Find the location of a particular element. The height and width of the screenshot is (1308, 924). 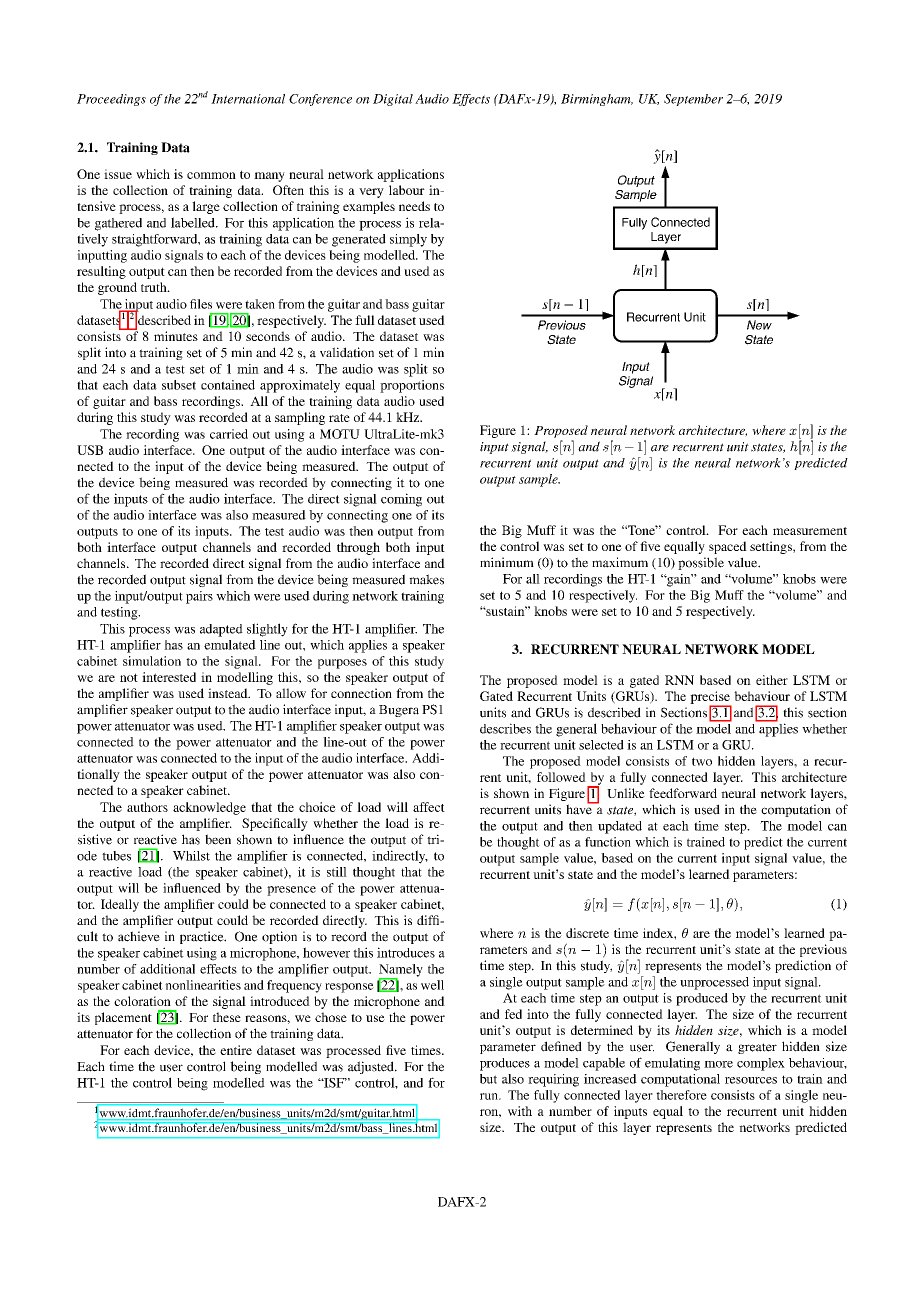

Digital is located at coordinates (393, 100).
